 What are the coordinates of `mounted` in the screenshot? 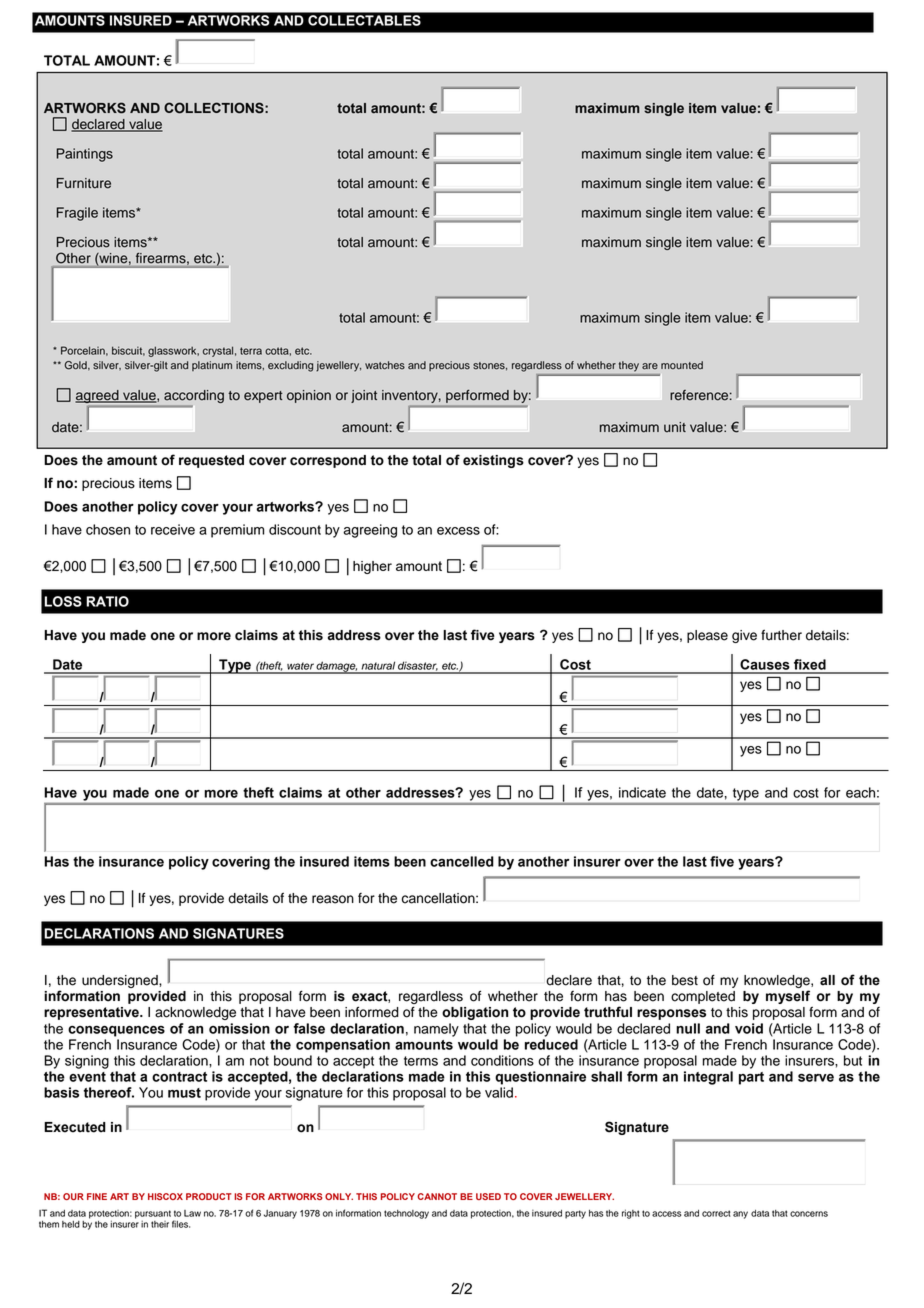 It's located at (682, 365).
